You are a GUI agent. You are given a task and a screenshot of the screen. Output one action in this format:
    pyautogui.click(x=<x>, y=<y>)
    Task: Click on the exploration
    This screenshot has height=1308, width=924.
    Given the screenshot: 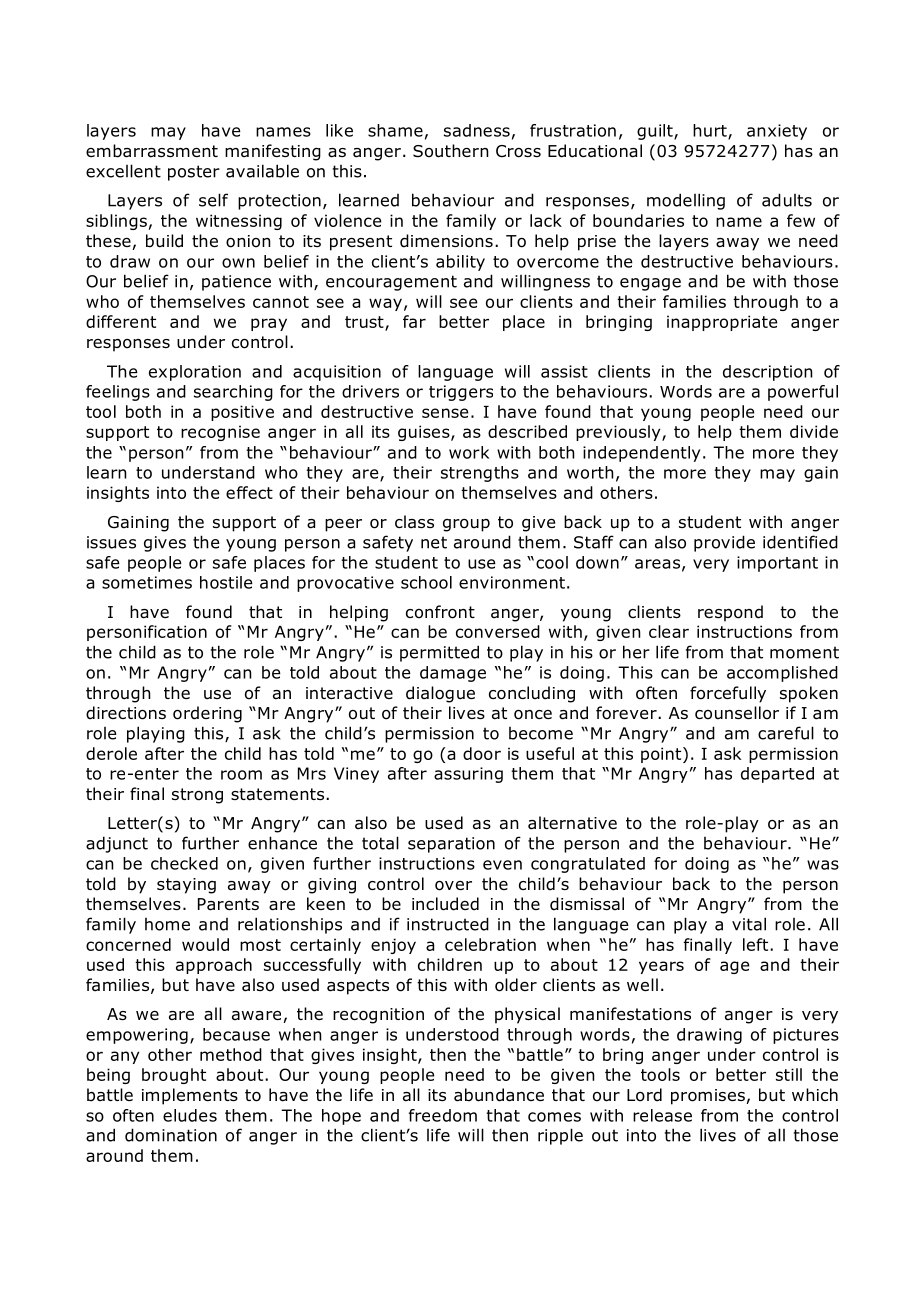 What is the action you would take?
    pyautogui.click(x=195, y=373)
